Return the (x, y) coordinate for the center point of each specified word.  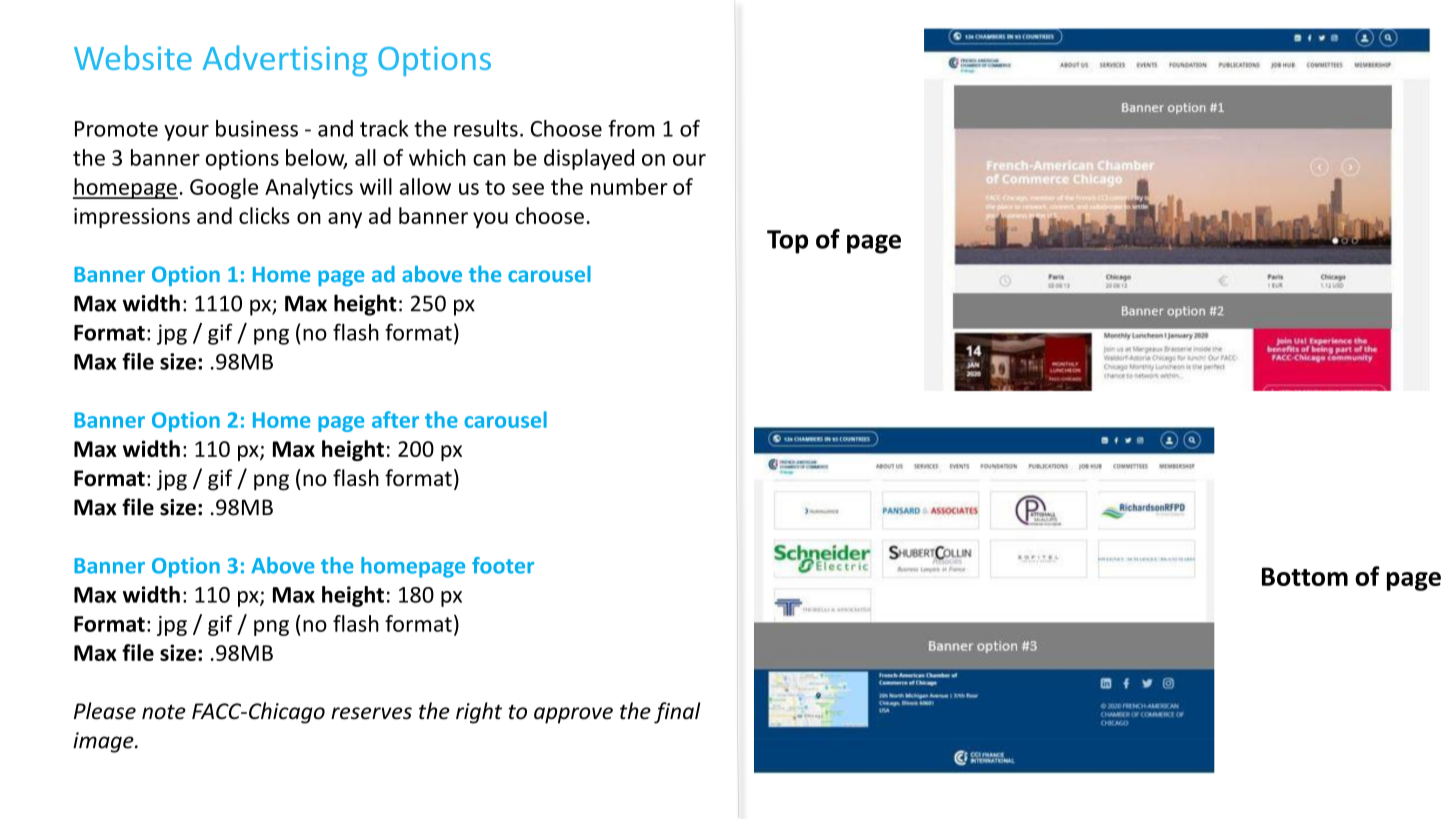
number (629, 186)
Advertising (285, 60)
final (677, 713)
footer (503, 565)
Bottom (1305, 576)
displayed (589, 159)
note (164, 712)
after (395, 419)
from (631, 128)
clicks (264, 215)
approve (573, 715)
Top (787, 242)
